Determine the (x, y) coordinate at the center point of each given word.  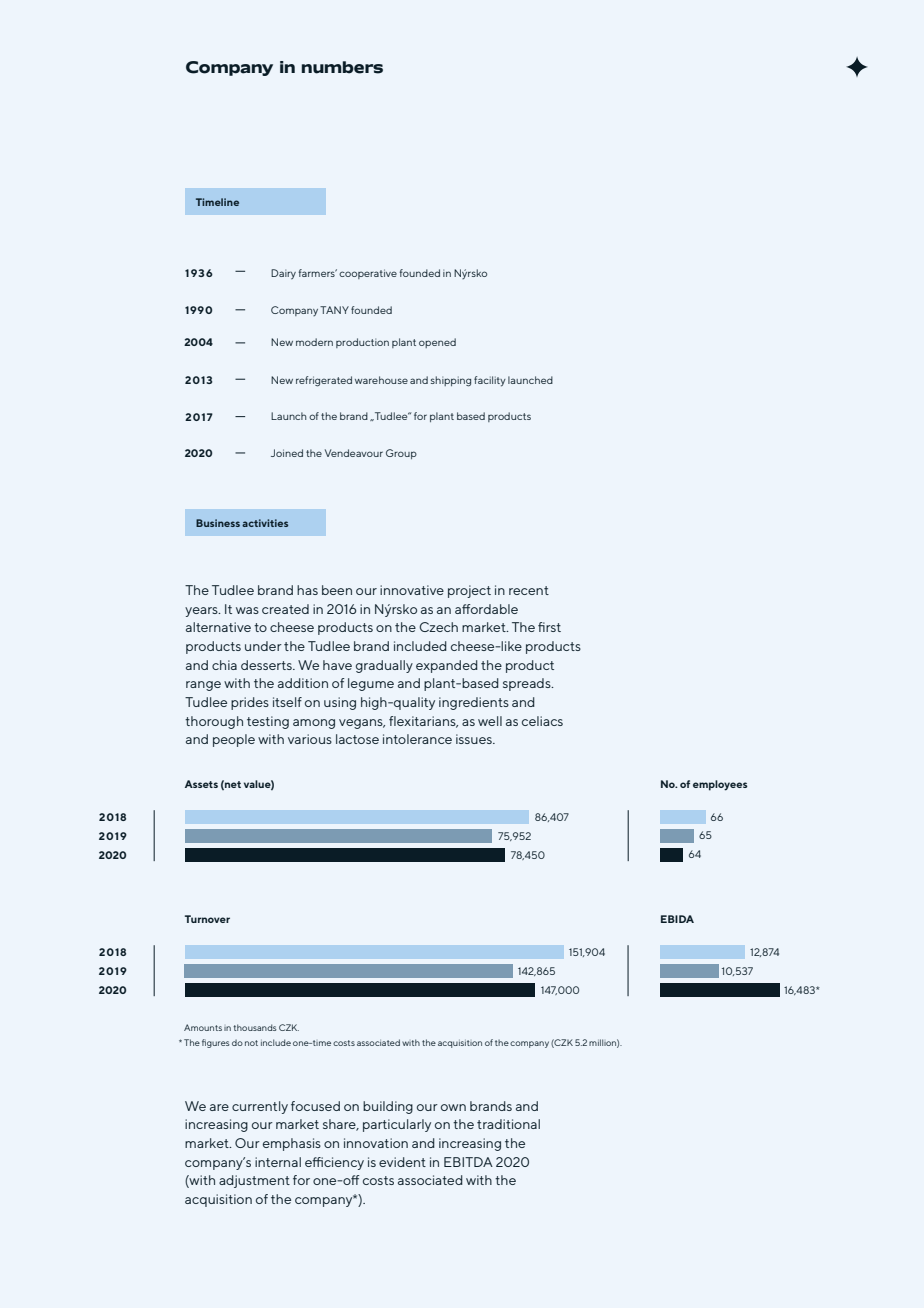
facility (490, 381)
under (263, 646)
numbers (342, 67)
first (549, 627)
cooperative (368, 274)
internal (278, 1162)
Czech (438, 627)
